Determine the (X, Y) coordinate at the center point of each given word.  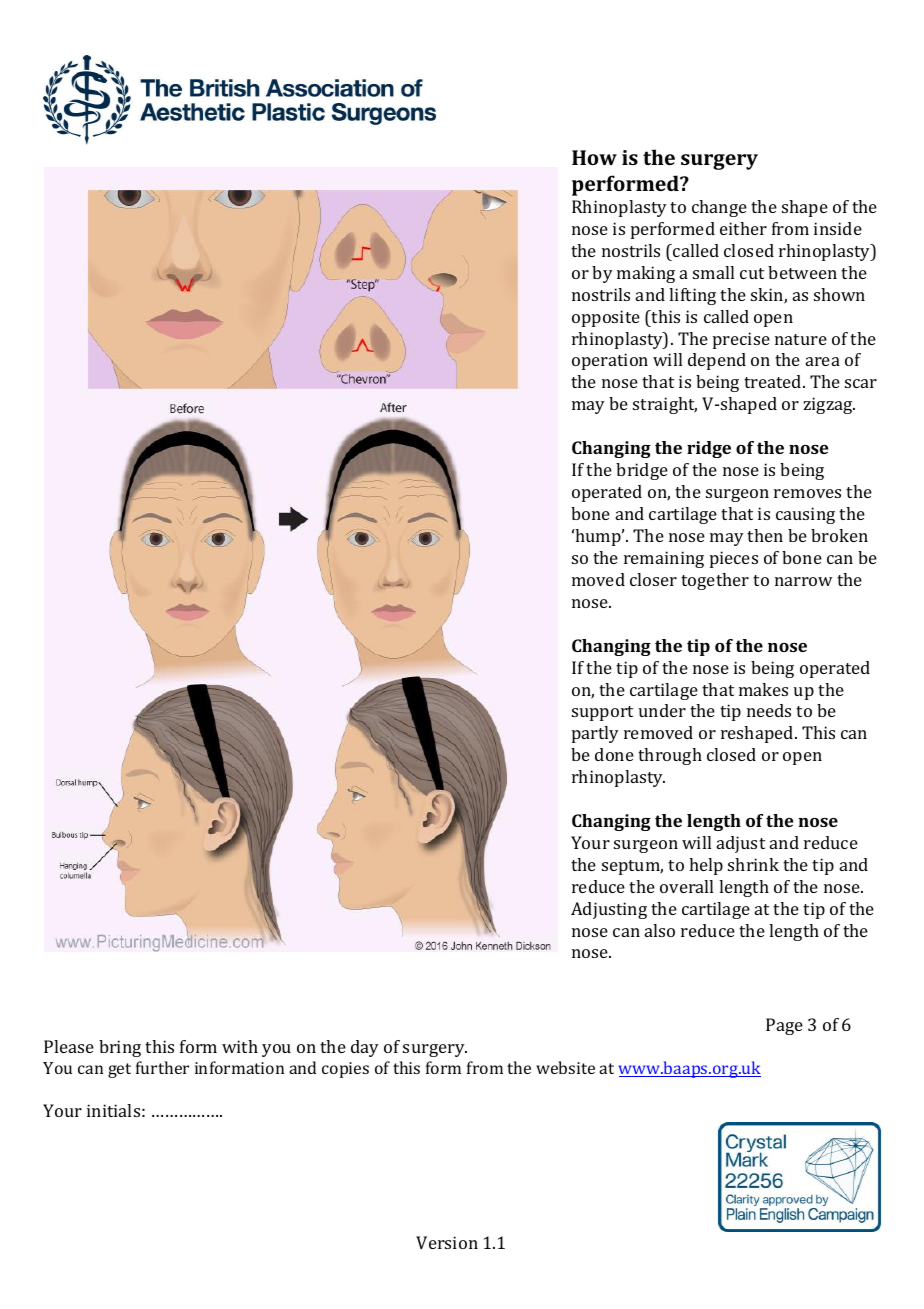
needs (769, 710)
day (365, 1048)
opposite (606, 318)
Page (784, 1026)
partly (595, 734)
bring (120, 1048)
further (162, 1067)
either (743, 228)
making (646, 274)
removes (807, 493)
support (602, 713)
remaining (664, 559)
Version (447, 1242)
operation (610, 361)
